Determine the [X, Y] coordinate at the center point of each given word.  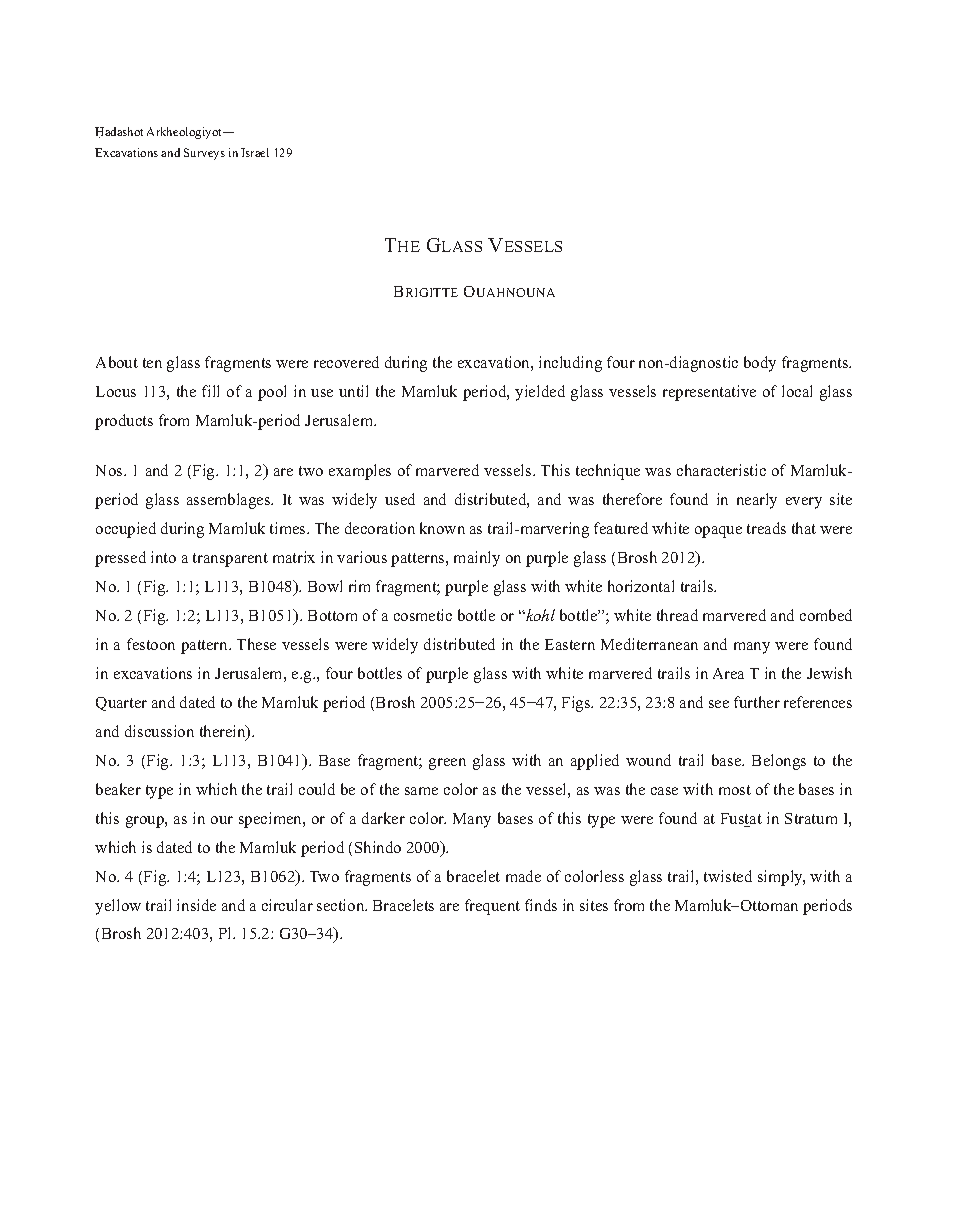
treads [766, 528]
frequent [492, 907]
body [760, 364]
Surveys [204, 154]
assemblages [230, 501]
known [442, 528]
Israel [255, 152]
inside [196, 905]
